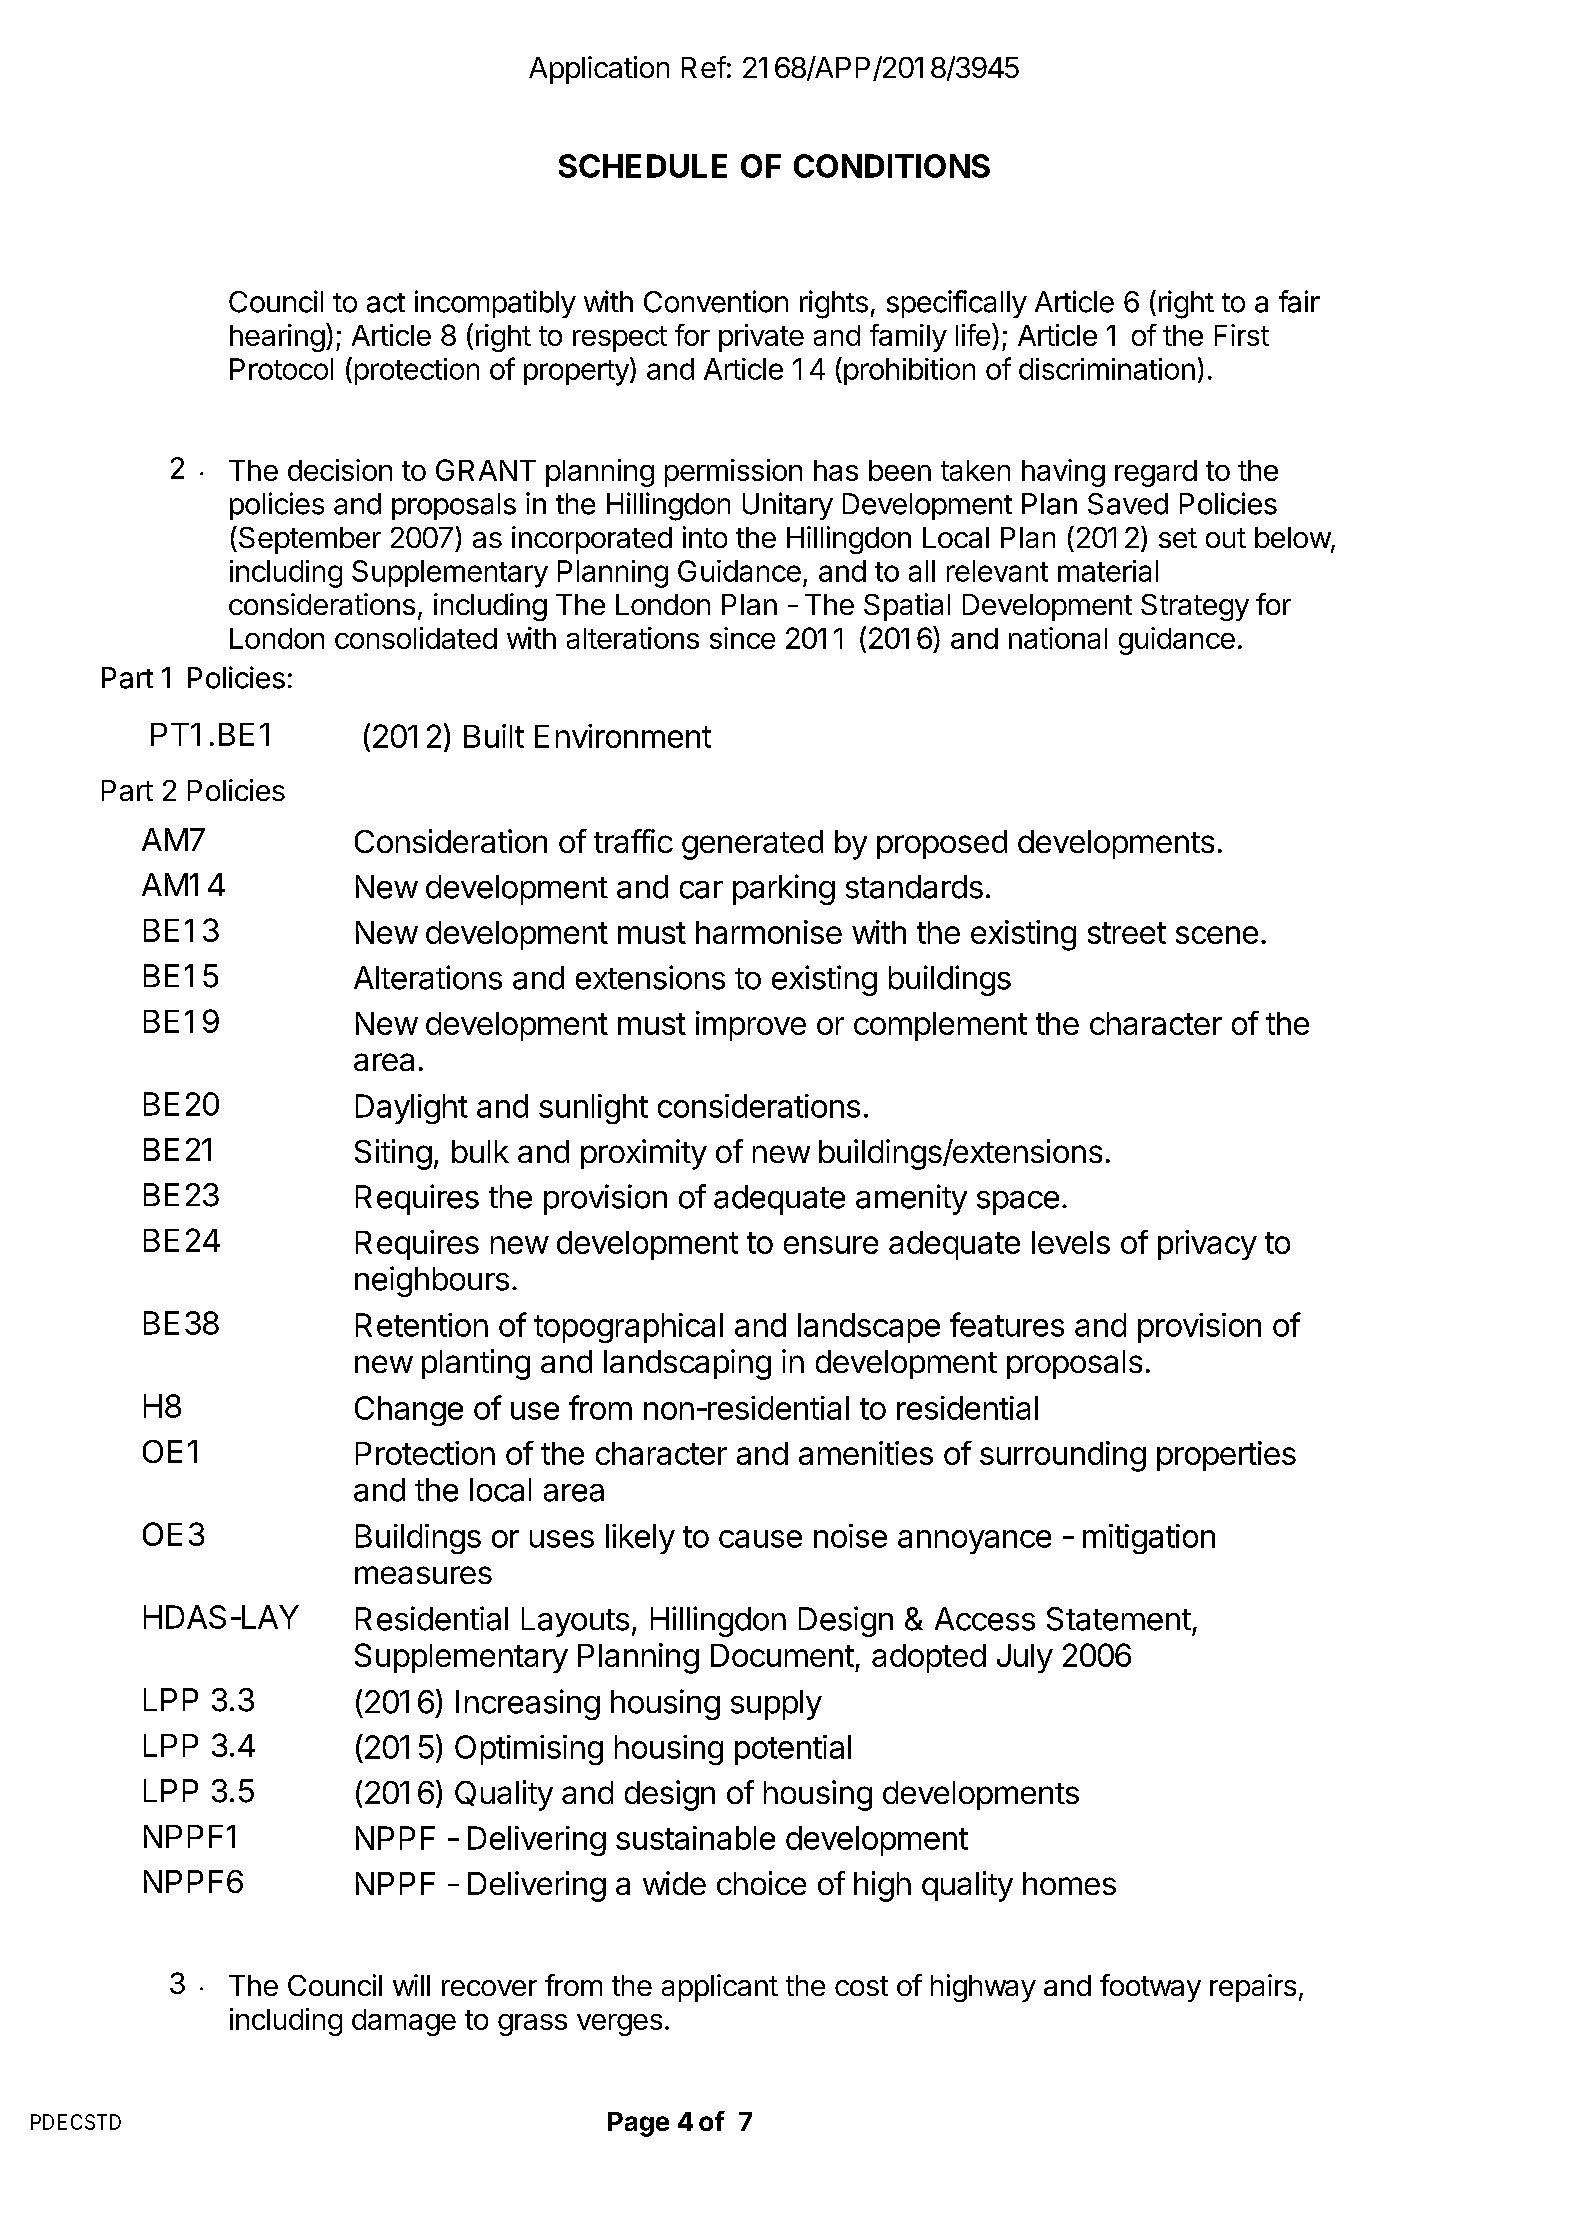 The width and height of the page is (1572, 2225). What do you see at coordinates (404, 2022) in the page?
I see `damage` at bounding box center [404, 2022].
